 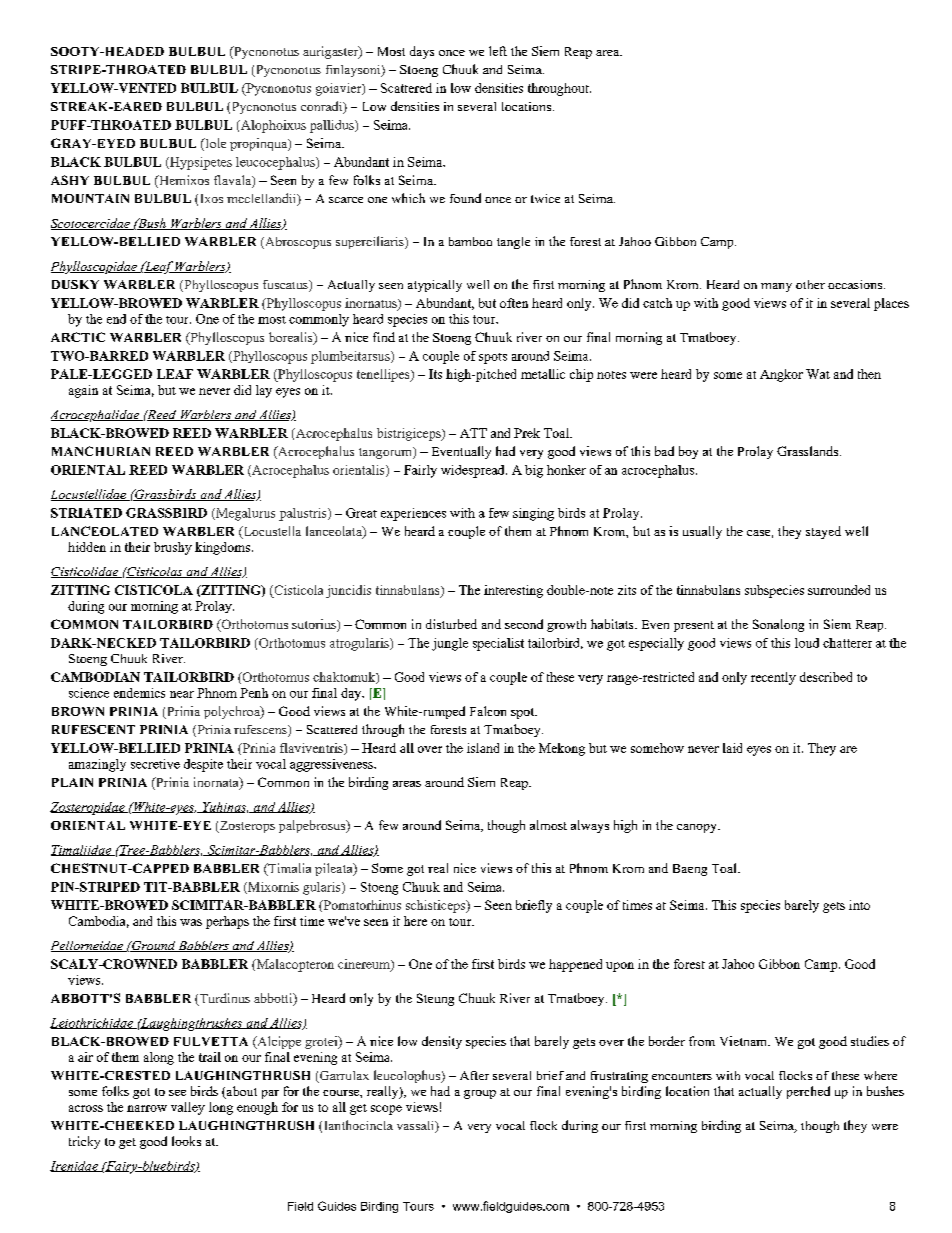 What do you see at coordinates (590, 826) in the screenshot?
I see `always` at bounding box center [590, 826].
